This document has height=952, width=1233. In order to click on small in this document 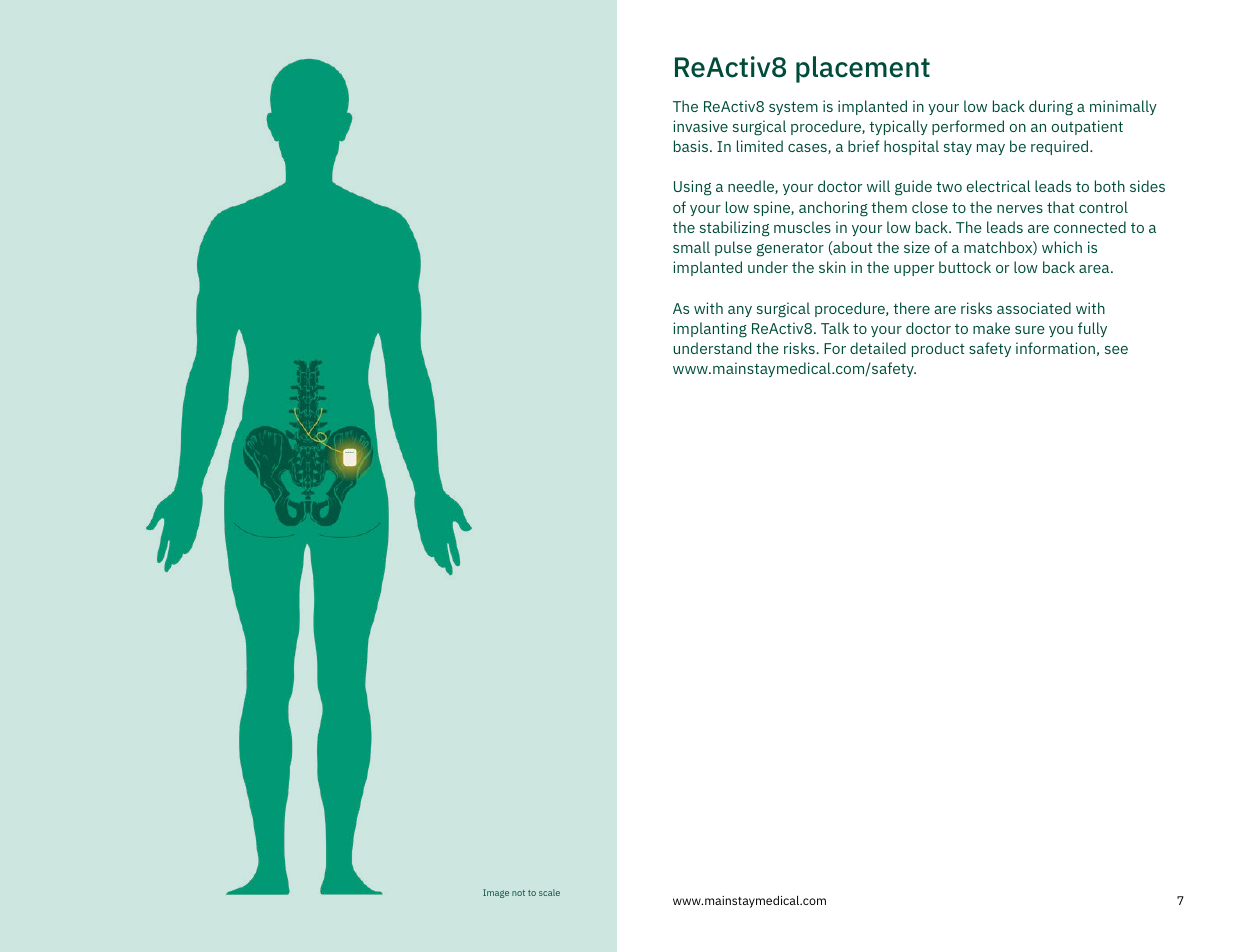, I will do `click(691, 247)`.
